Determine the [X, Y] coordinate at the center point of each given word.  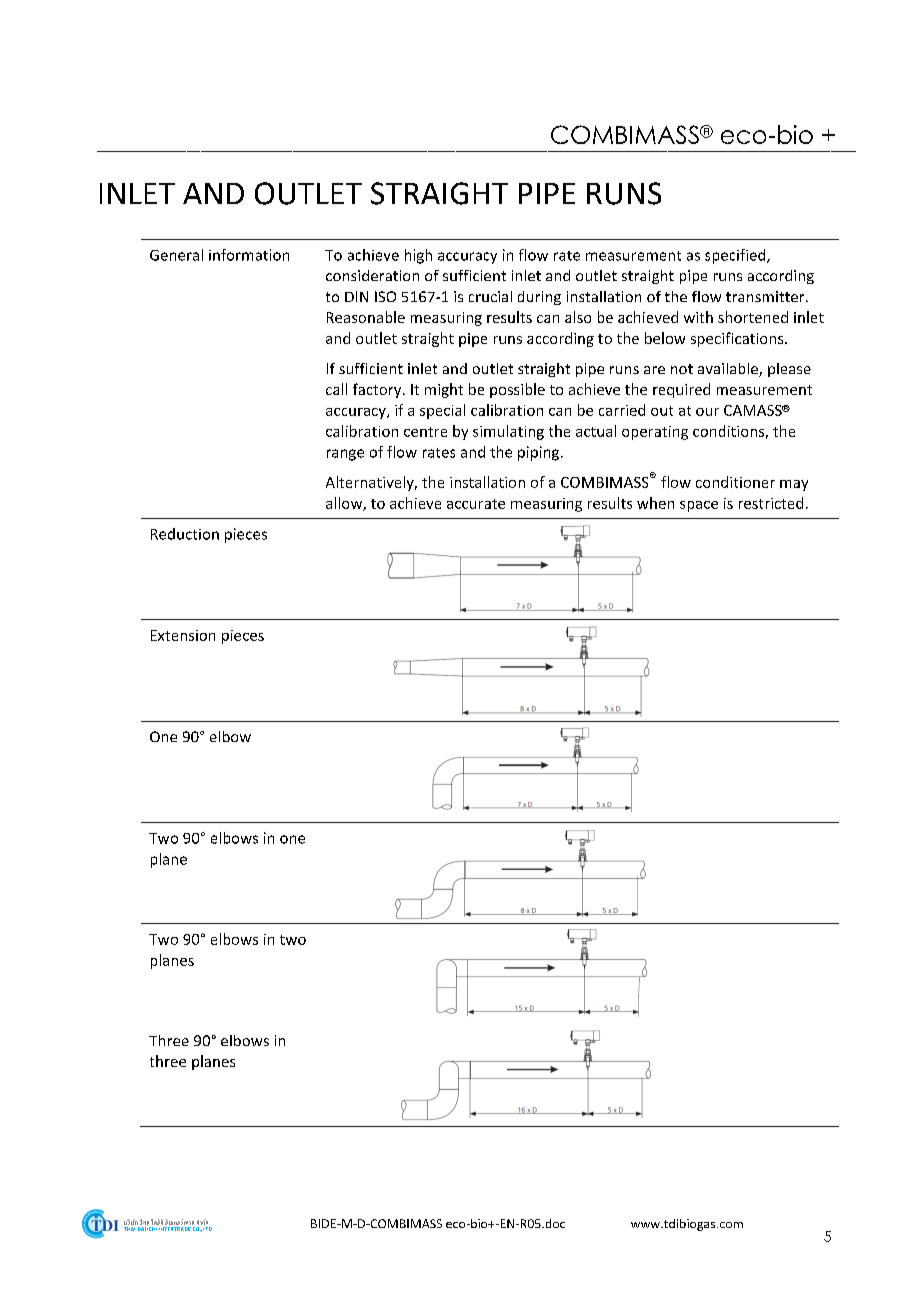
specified [736, 256]
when [655, 503]
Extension [183, 635]
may [794, 485]
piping [540, 453]
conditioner [735, 482]
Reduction [185, 534]
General [176, 255]
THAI [129, 1229]
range [345, 455]
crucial [490, 296]
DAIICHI [147, 1229]
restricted [771, 503]
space [699, 506]
